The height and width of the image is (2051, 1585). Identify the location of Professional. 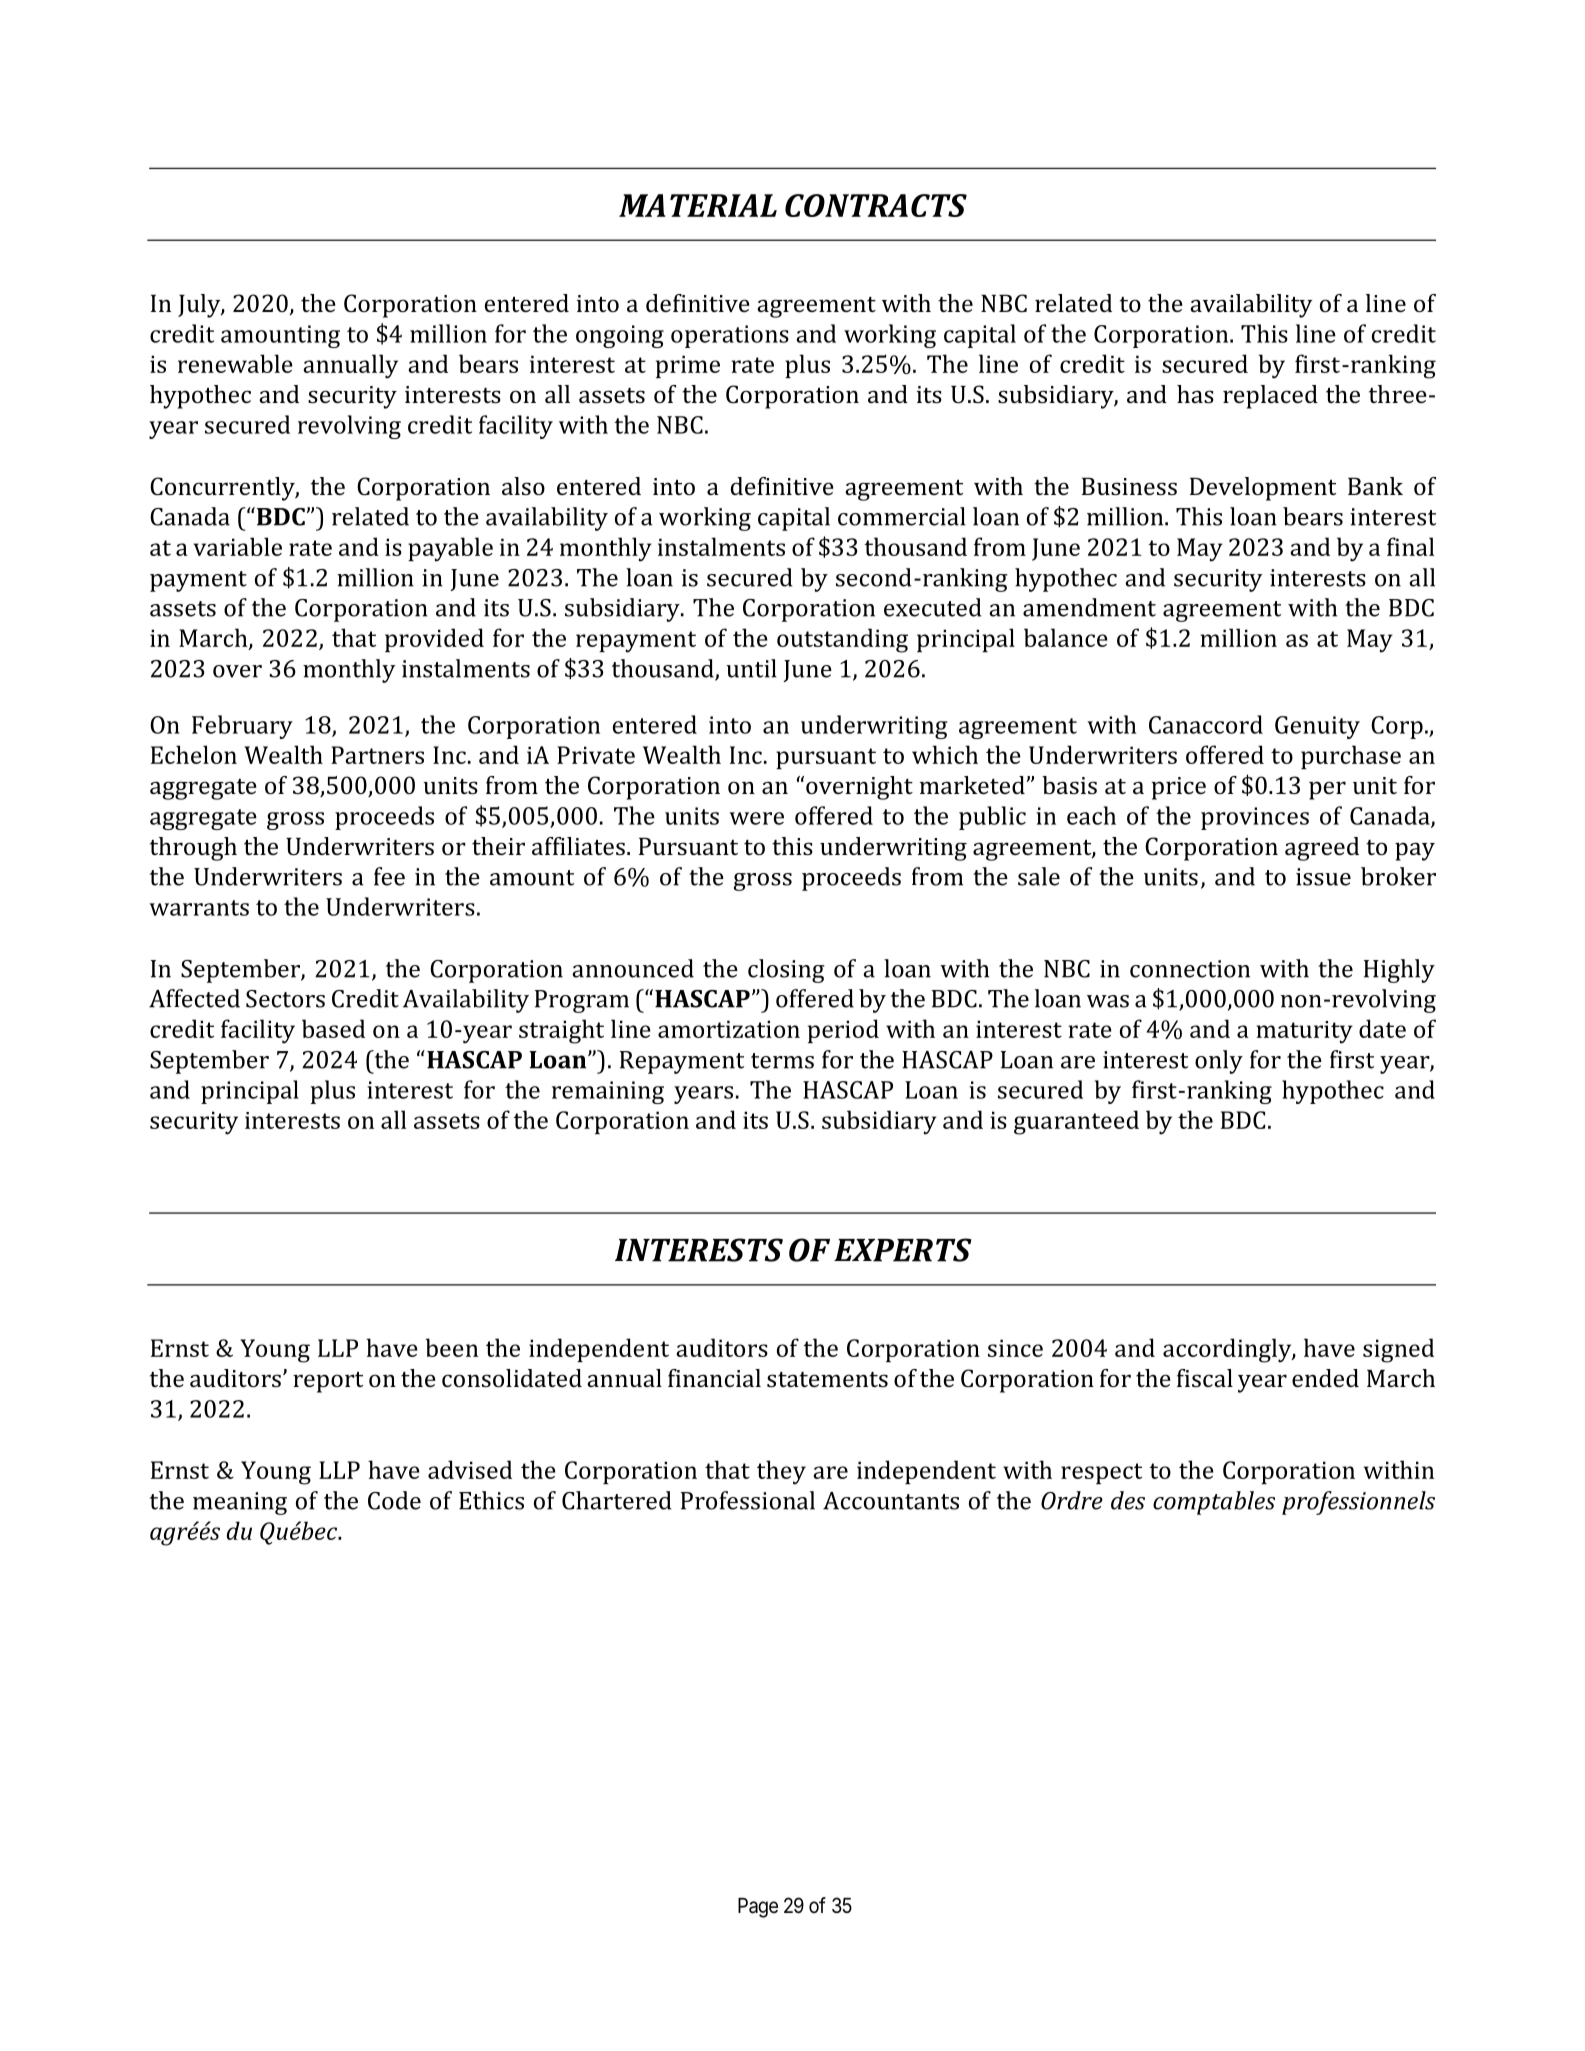
(748, 1500).
